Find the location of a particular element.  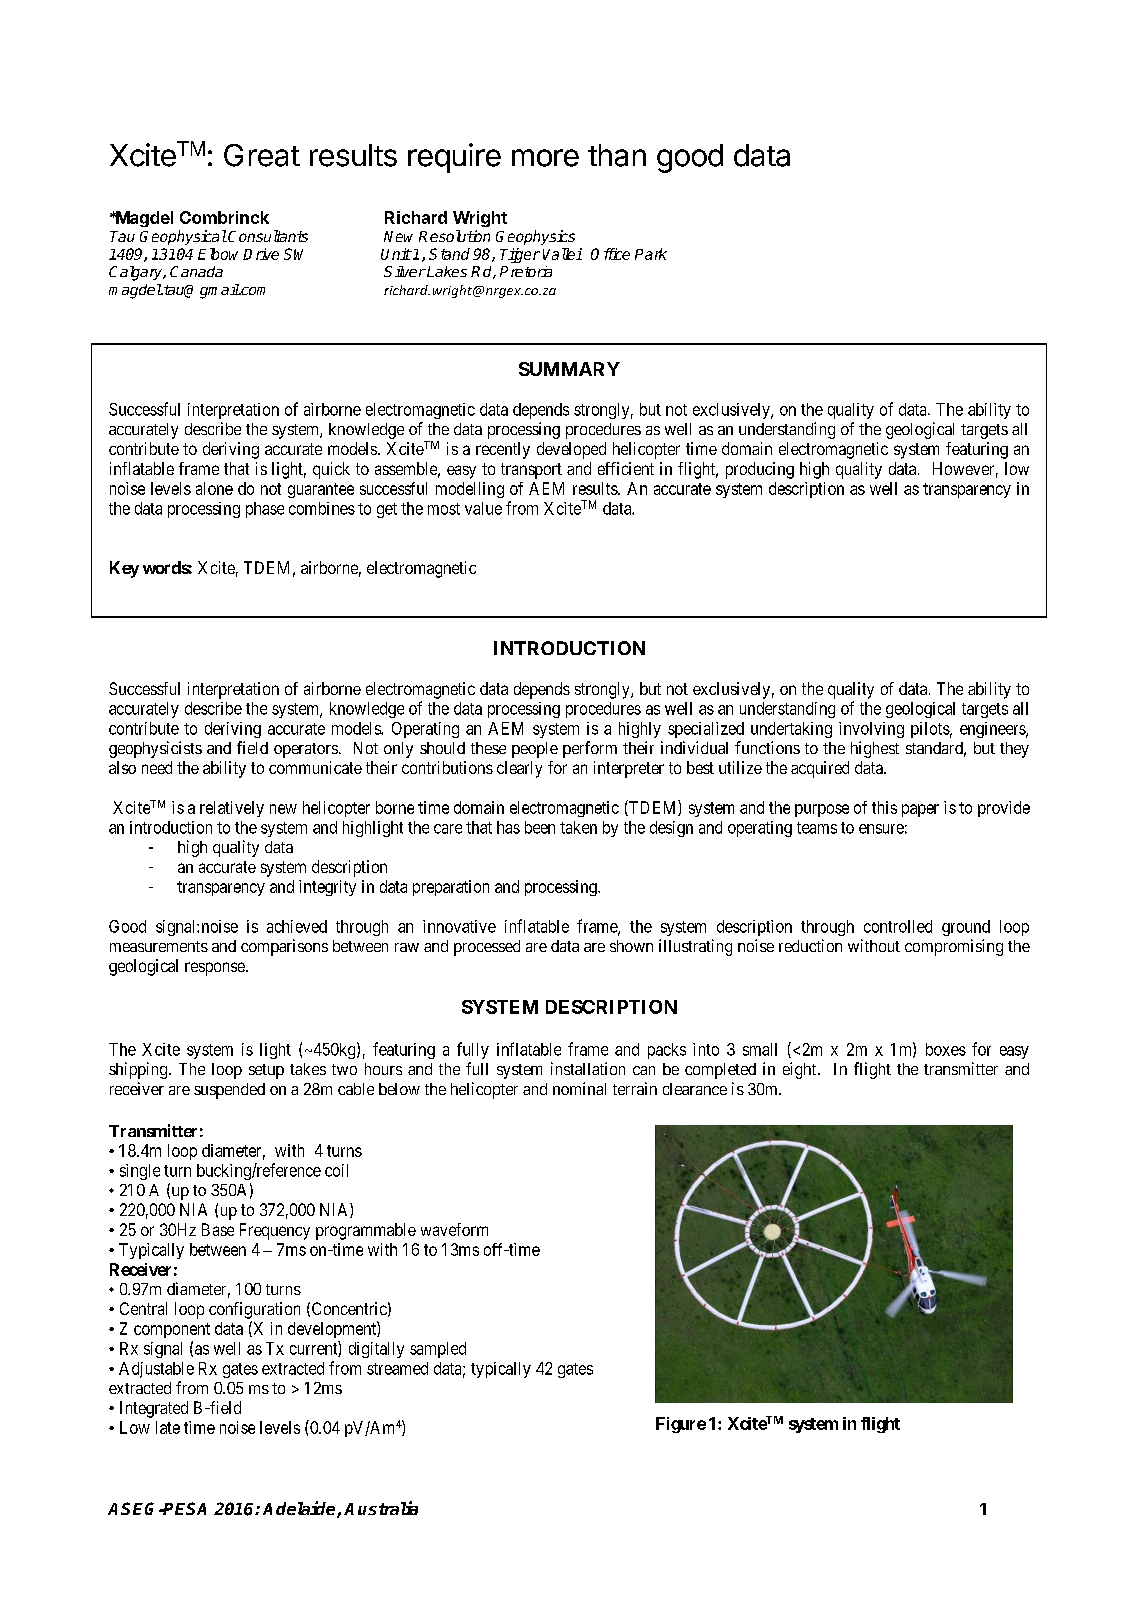

setup is located at coordinates (266, 1071).
